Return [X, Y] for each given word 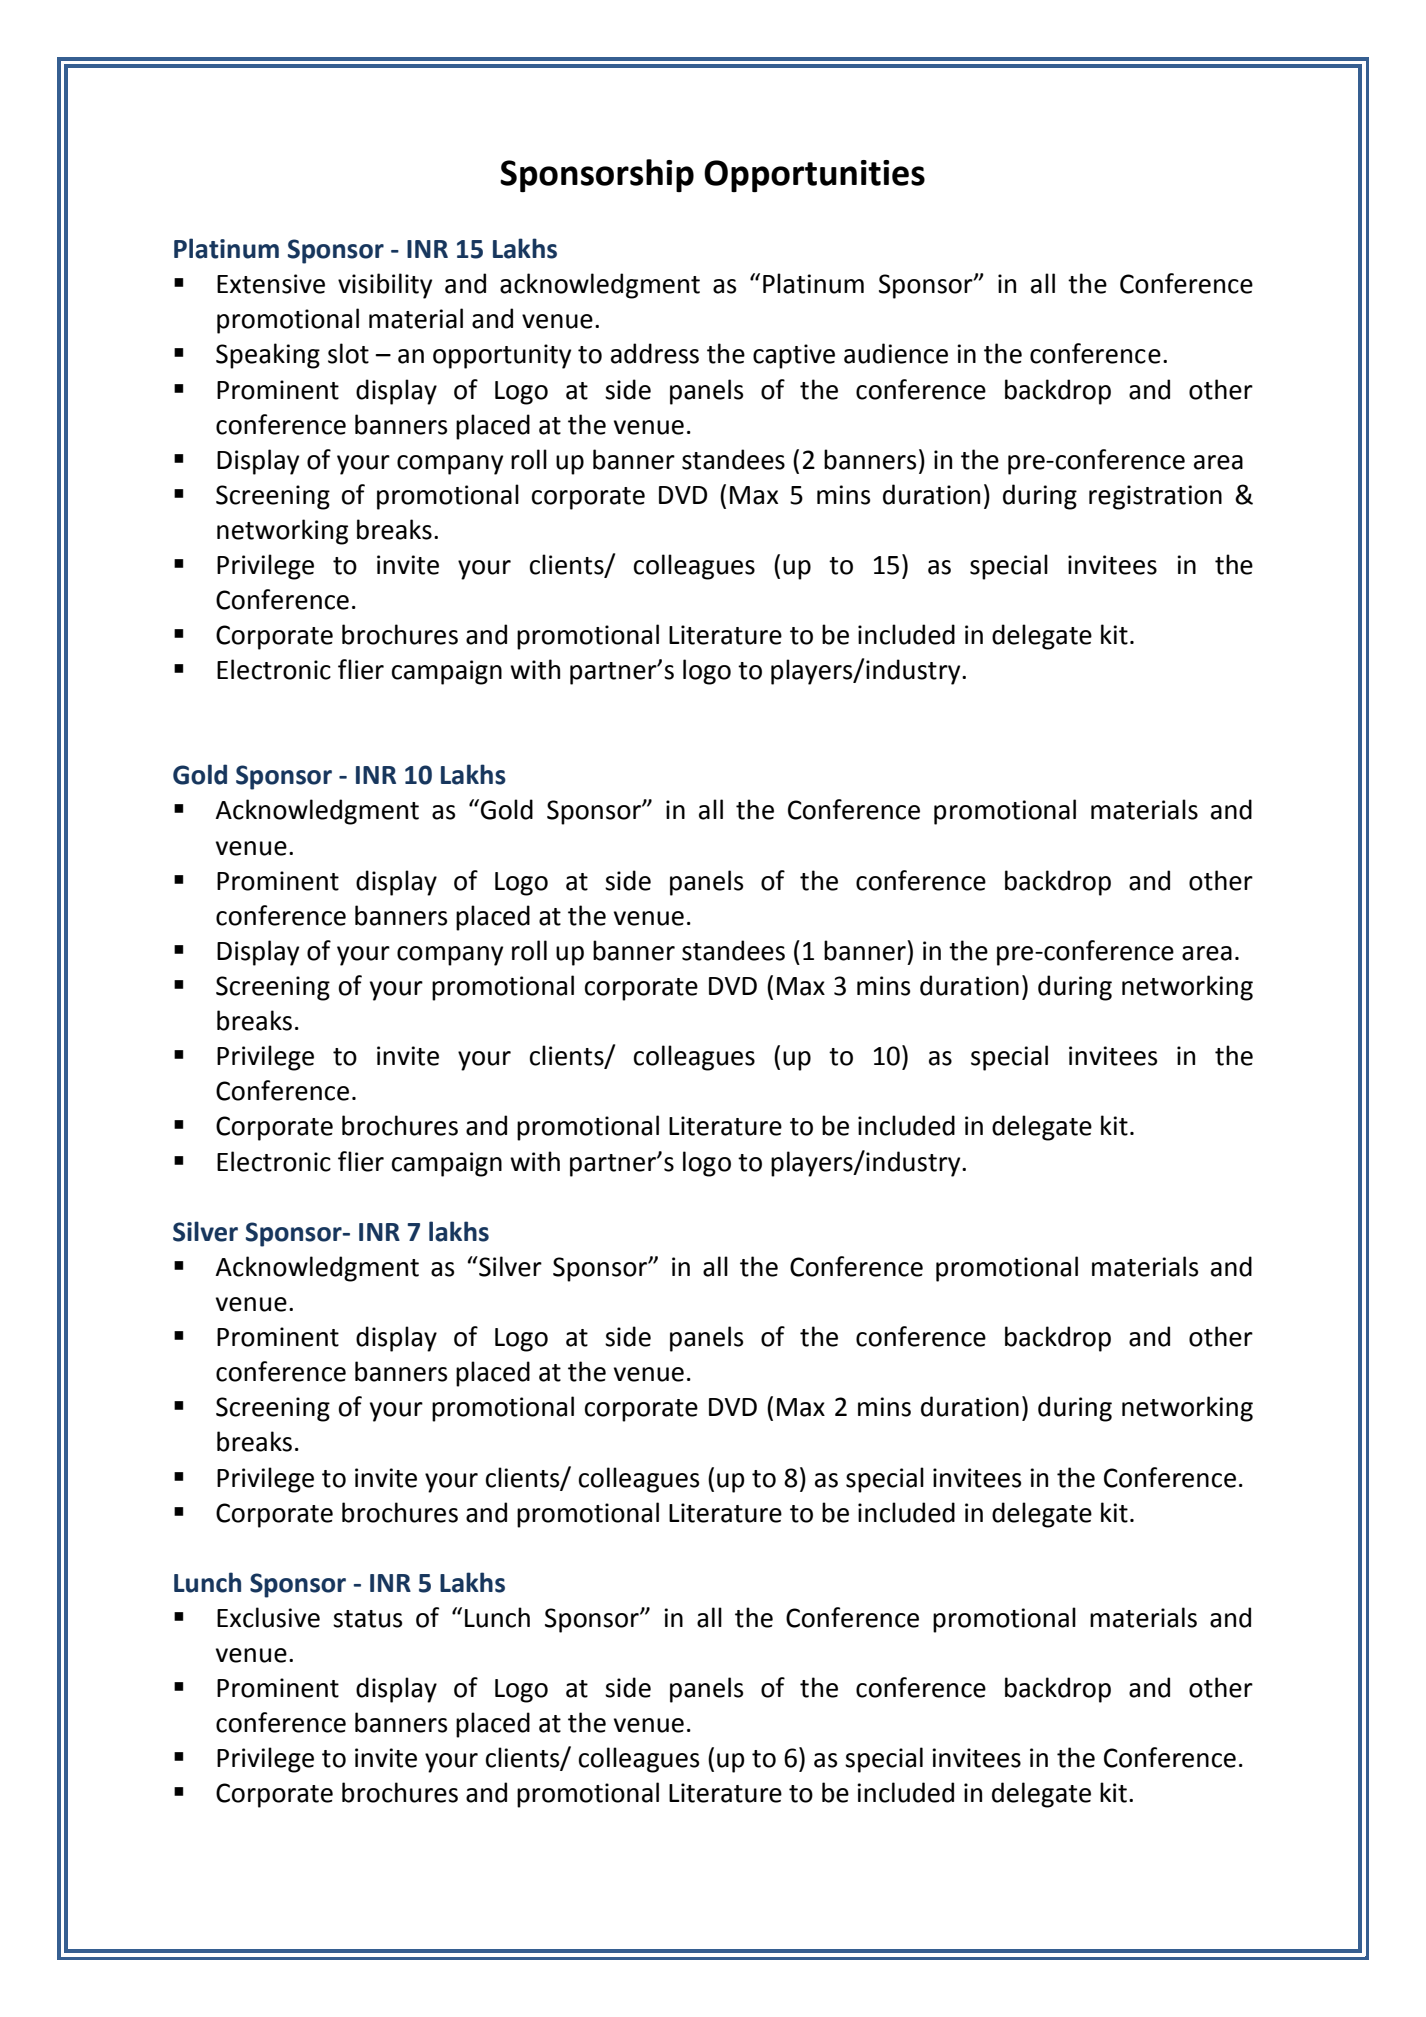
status [367, 1619]
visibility [385, 286]
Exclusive [268, 1617]
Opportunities [814, 176]
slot [348, 353]
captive [794, 356]
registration [1155, 497]
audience [896, 353]
